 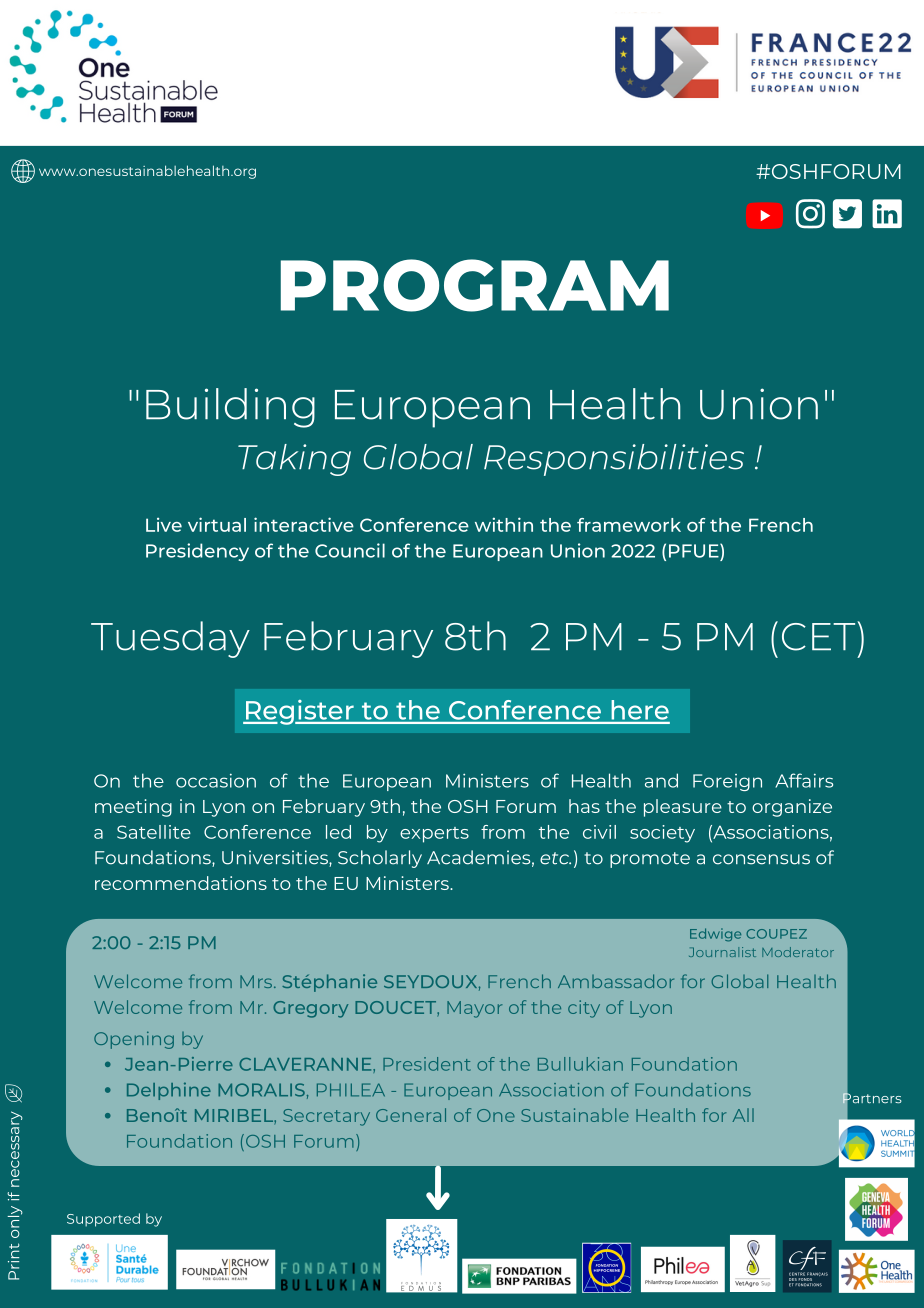 What do you see at coordinates (629, 525) in the image?
I see `framework` at bounding box center [629, 525].
